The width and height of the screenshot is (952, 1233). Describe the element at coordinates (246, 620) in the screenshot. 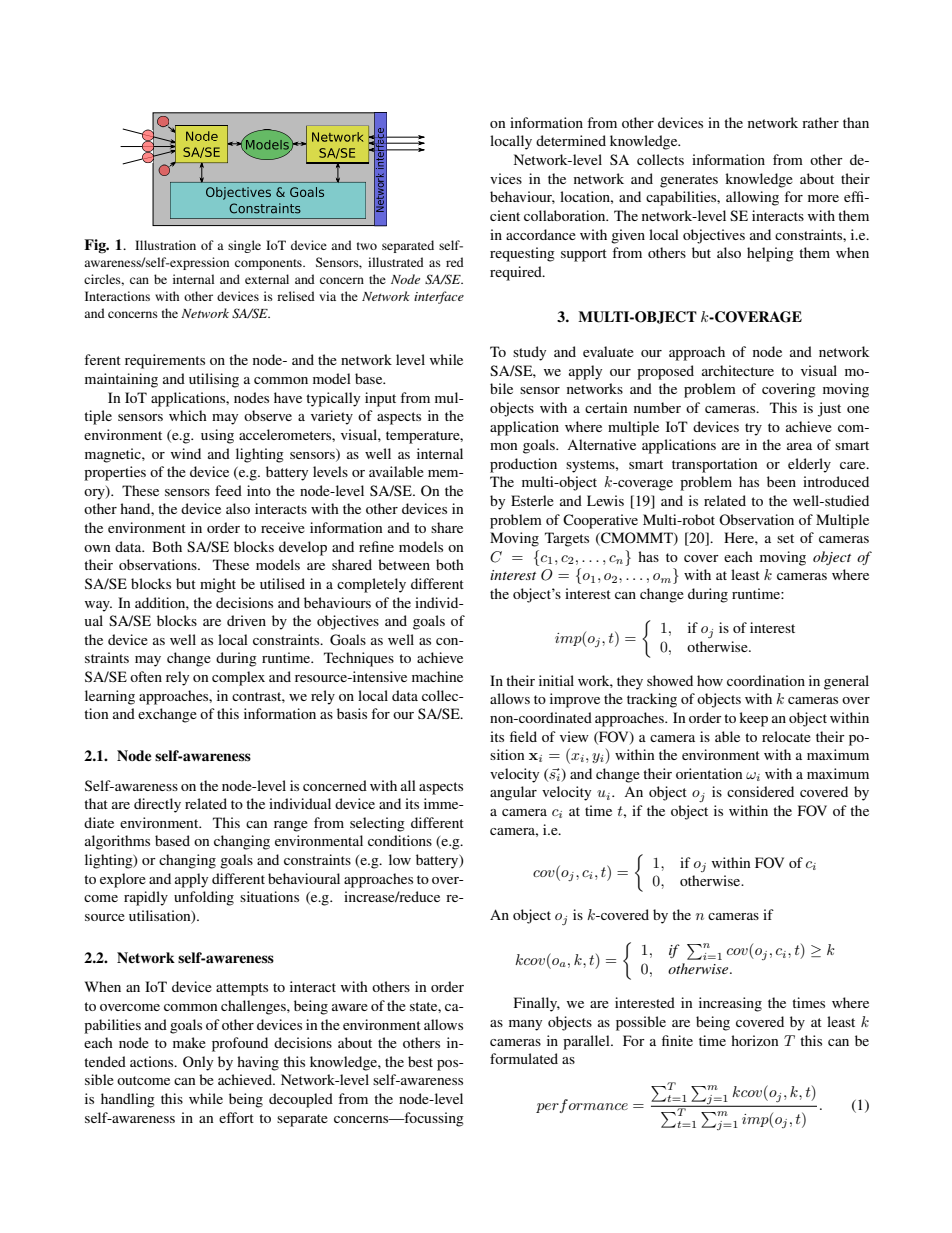

I see `driven` at that location.
